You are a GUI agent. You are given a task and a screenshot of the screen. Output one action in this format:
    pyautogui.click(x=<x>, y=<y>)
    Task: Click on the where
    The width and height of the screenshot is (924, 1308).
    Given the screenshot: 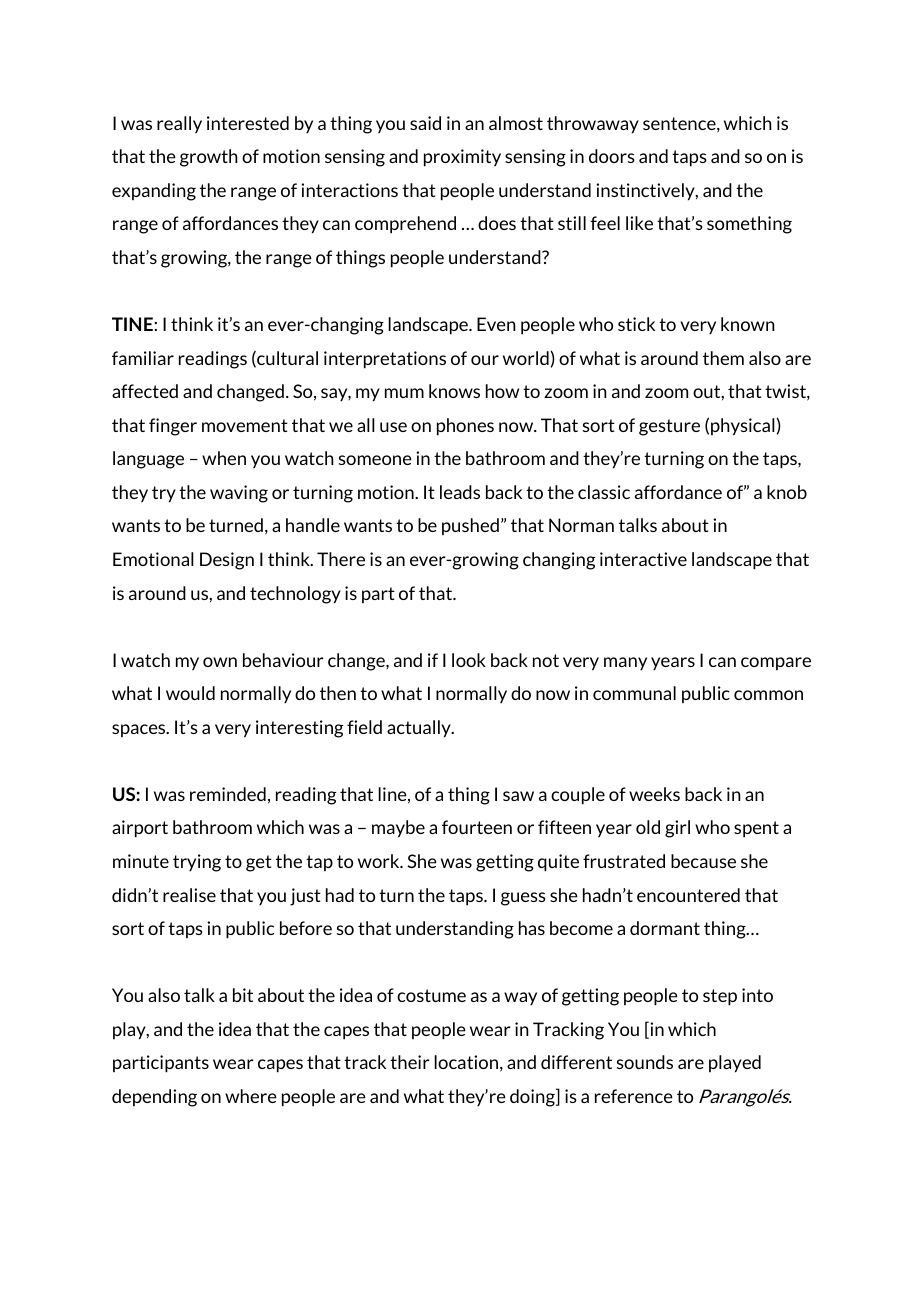 What is the action you would take?
    pyautogui.click(x=251, y=1096)
